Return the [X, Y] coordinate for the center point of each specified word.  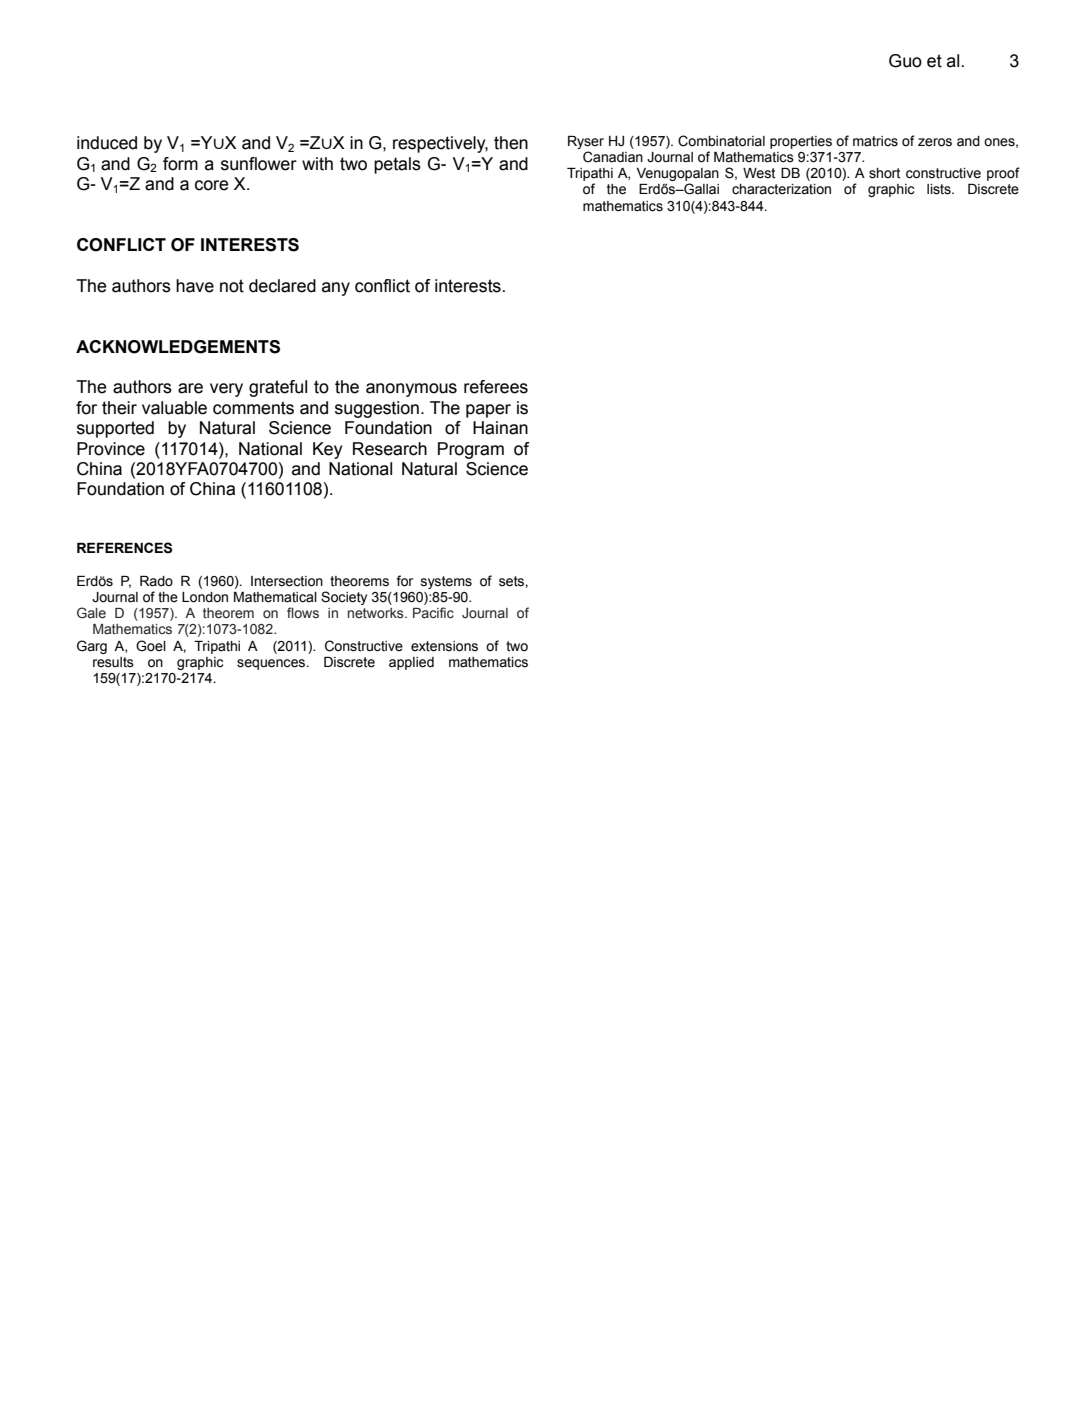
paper [488, 411]
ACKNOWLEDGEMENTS [178, 347]
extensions [444, 646]
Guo [905, 61]
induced [107, 143]
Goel [151, 646]
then [511, 143]
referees [496, 387]
